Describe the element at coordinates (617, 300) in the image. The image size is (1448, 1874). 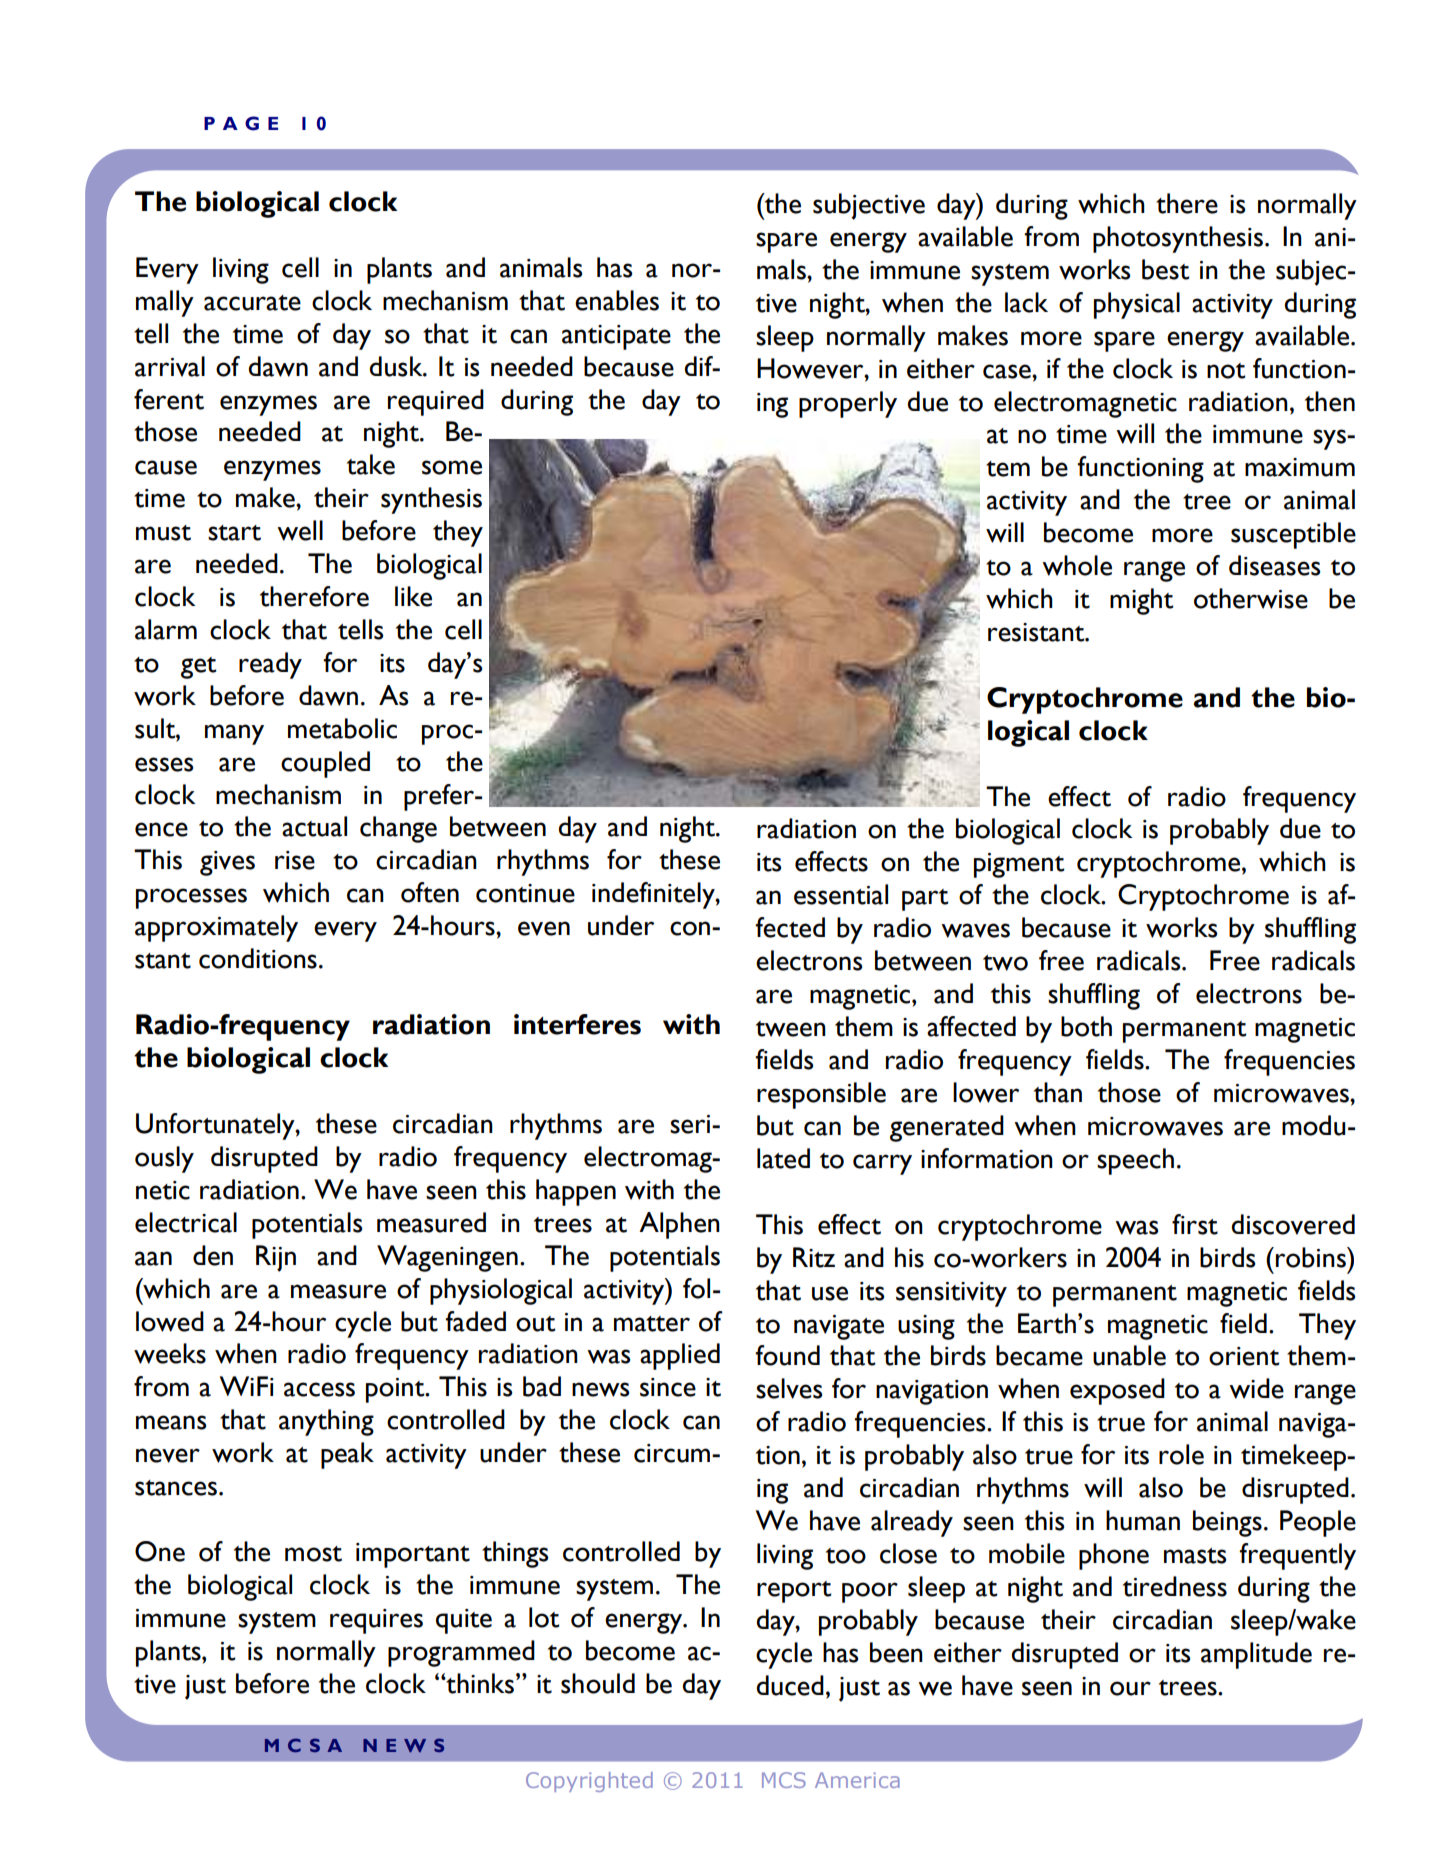
I see `enables` at that location.
